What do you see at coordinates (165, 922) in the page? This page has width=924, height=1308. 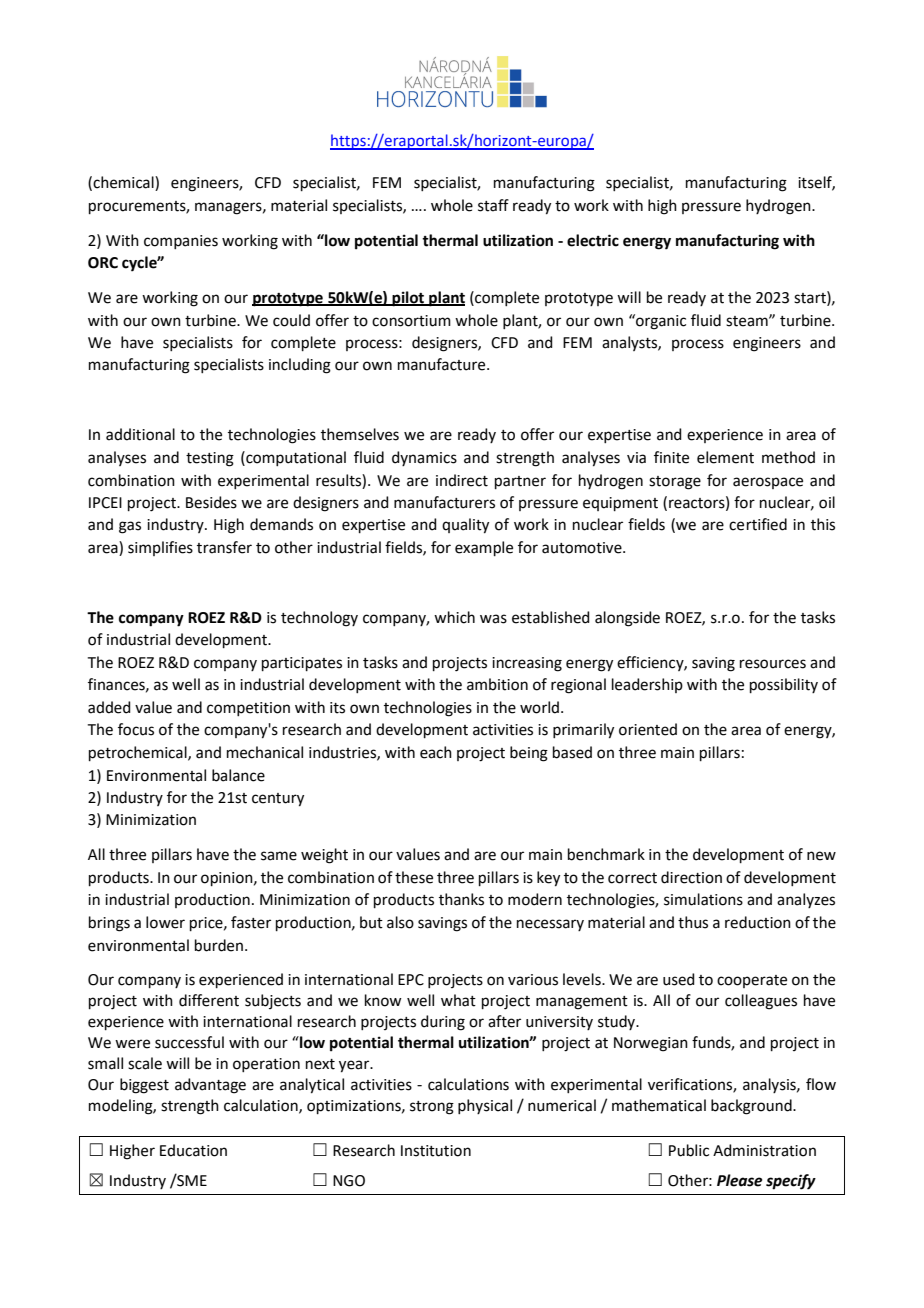 I see `lower` at bounding box center [165, 922].
